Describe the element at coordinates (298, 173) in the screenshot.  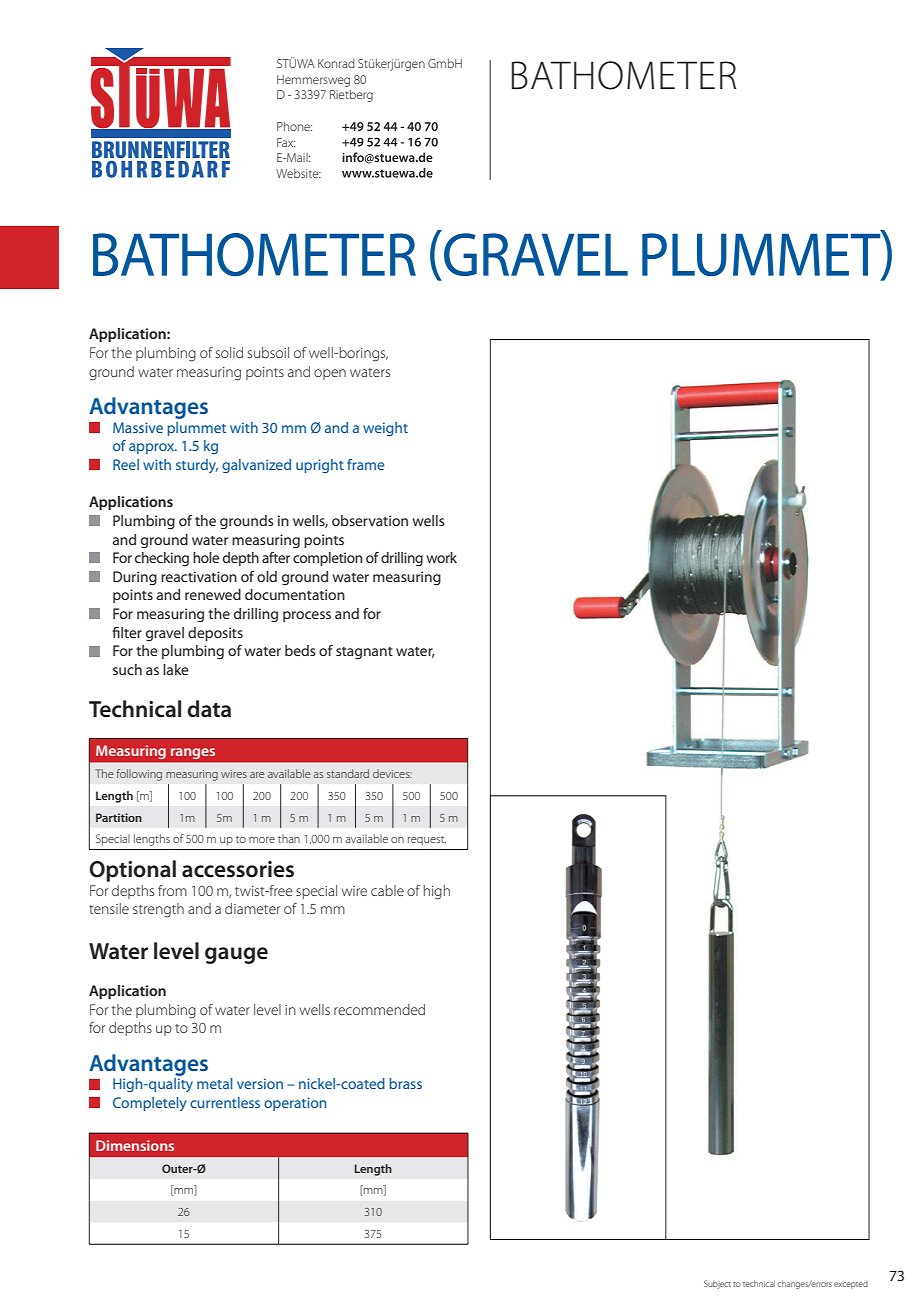
I see `Website` at that location.
